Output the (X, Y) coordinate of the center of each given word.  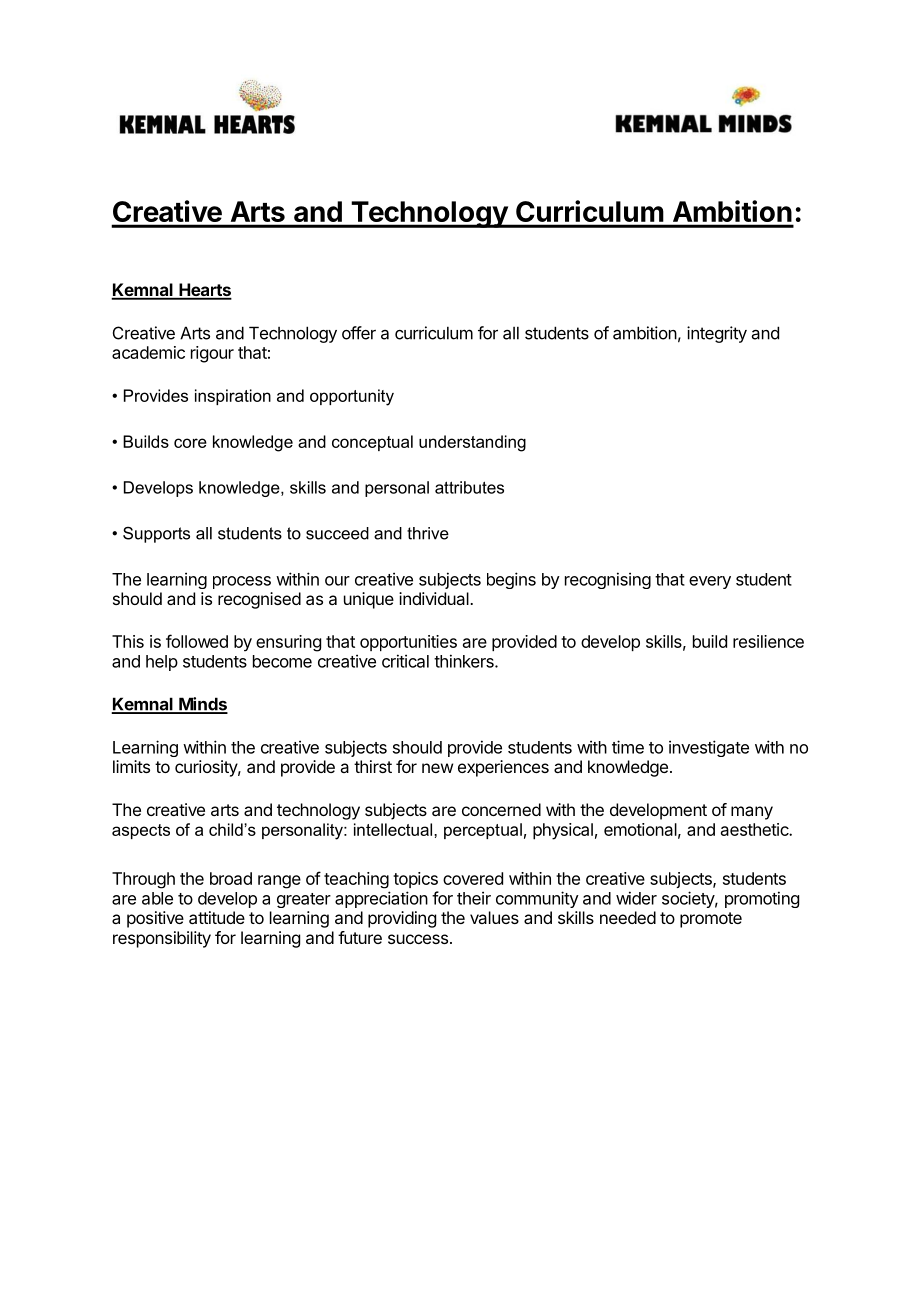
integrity (717, 334)
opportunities (408, 643)
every (710, 582)
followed (197, 641)
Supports (156, 534)
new (437, 768)
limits (131, 766)
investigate (709, 748)
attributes (469, 487)
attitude (217, 917)
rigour (212, 354)
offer (359, 333)
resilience (768, 641)
